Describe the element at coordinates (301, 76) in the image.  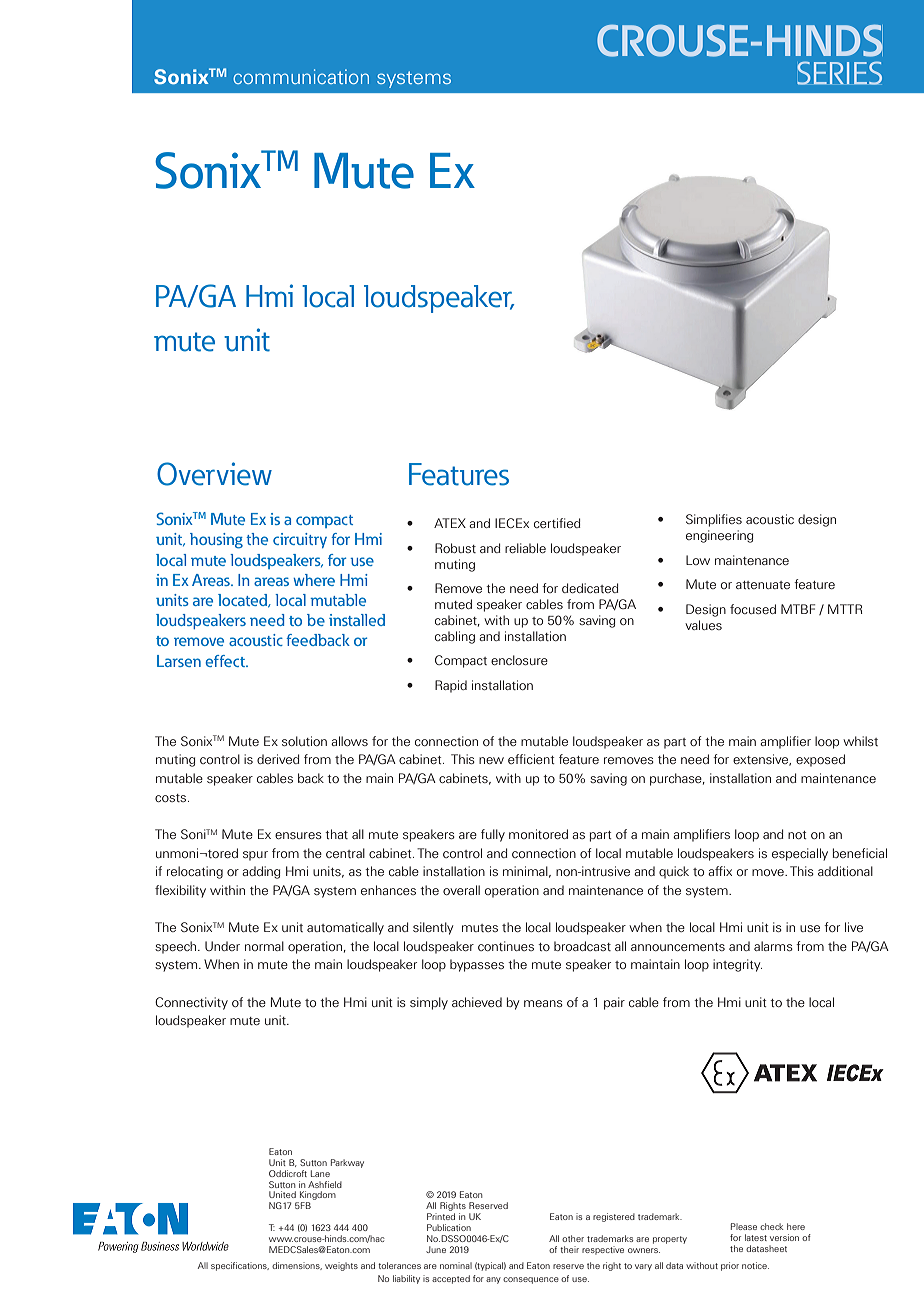
I see `communication` at that location.
